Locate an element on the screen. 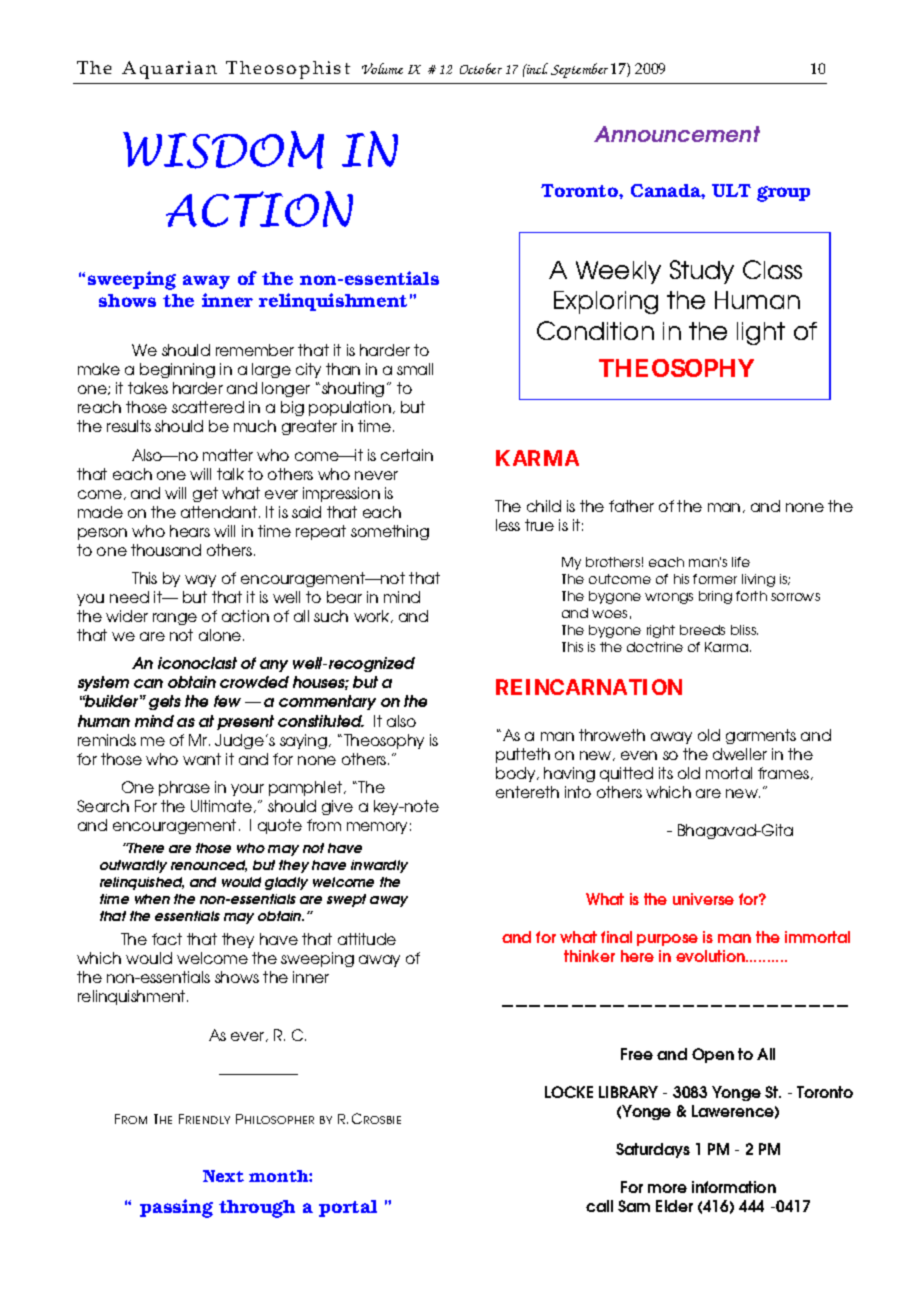 The width and height of the screenshot is (924, 1308). October is located at coordinates (481, 68).
